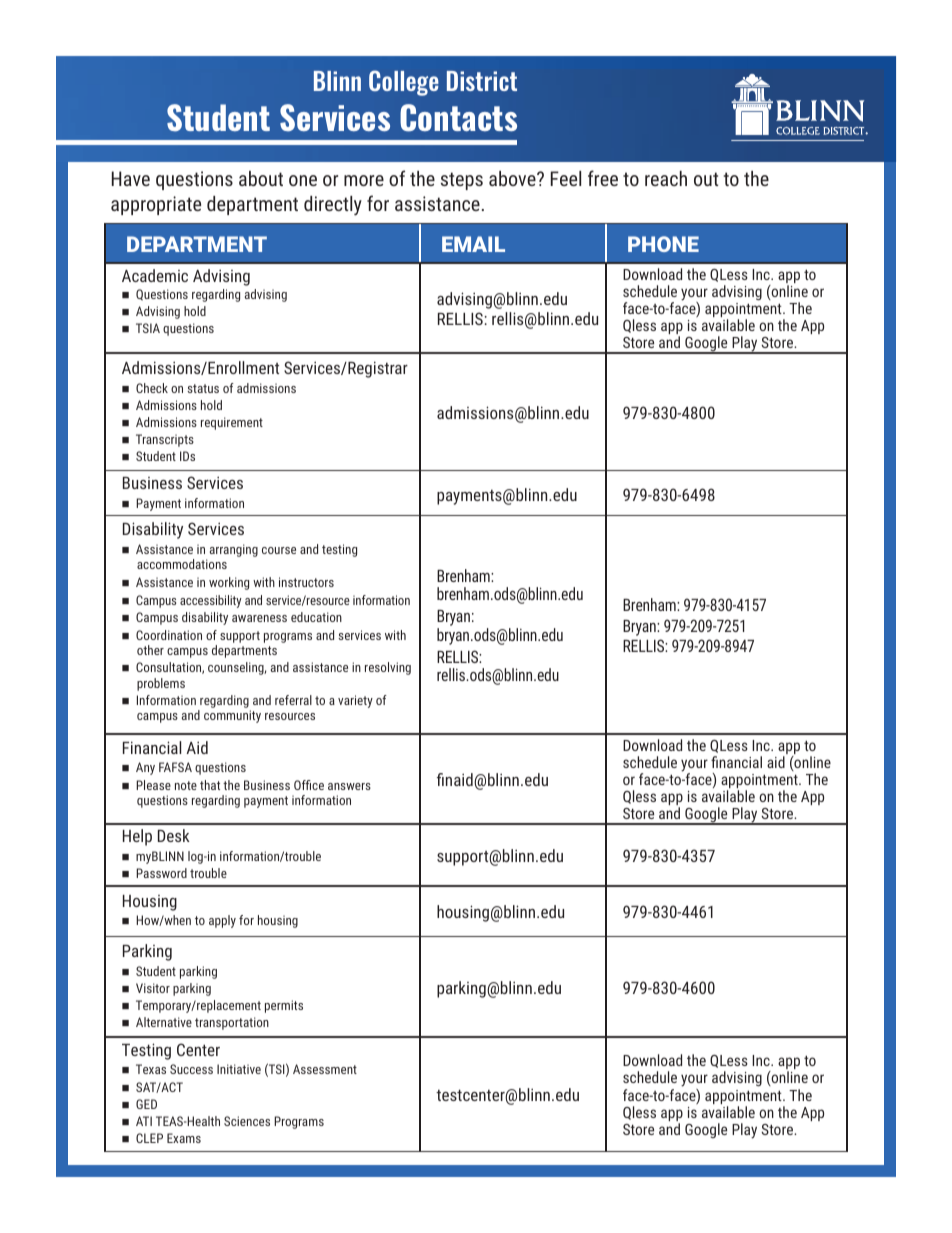 The image size is (952, 1233). Describe the element at coordinates (404, 83) in the document. I see `College` at that location.
